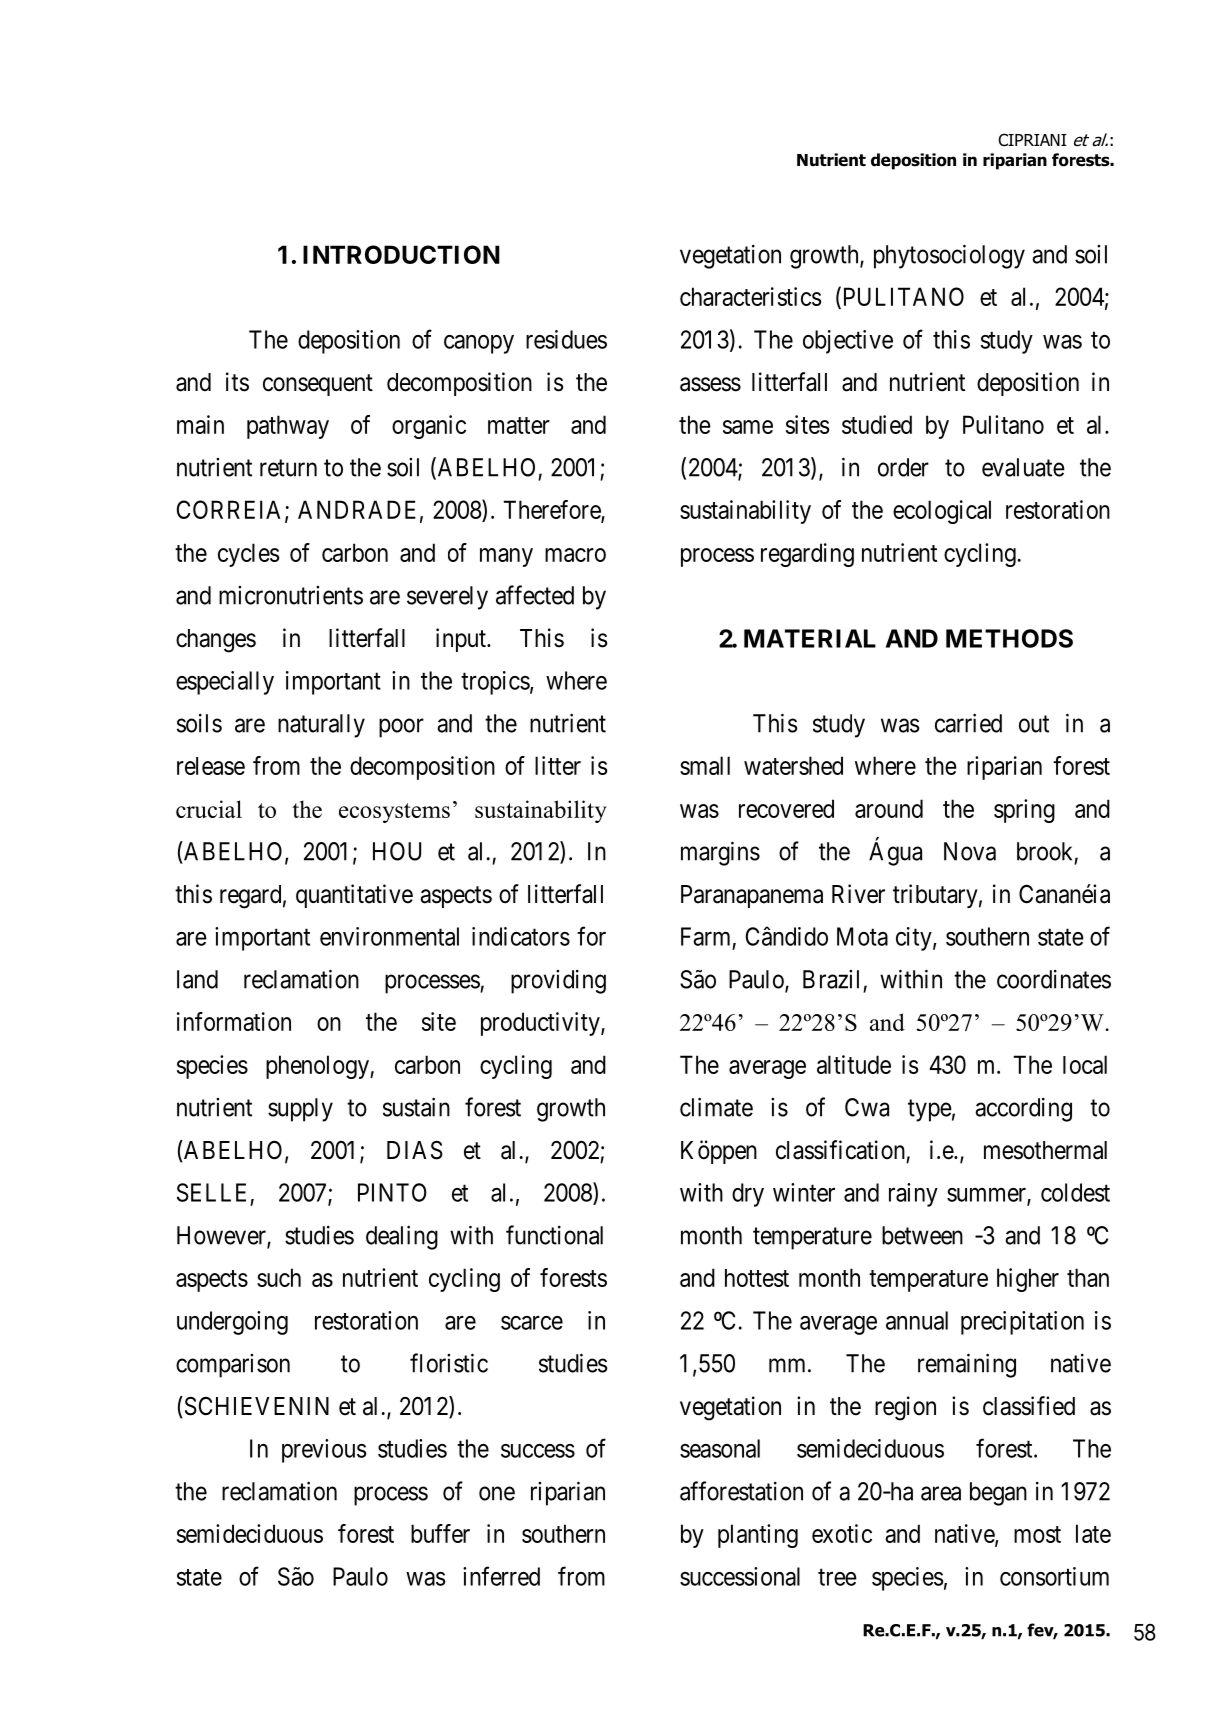  I want to click on INTRODUCTION, so click(401, 254).
